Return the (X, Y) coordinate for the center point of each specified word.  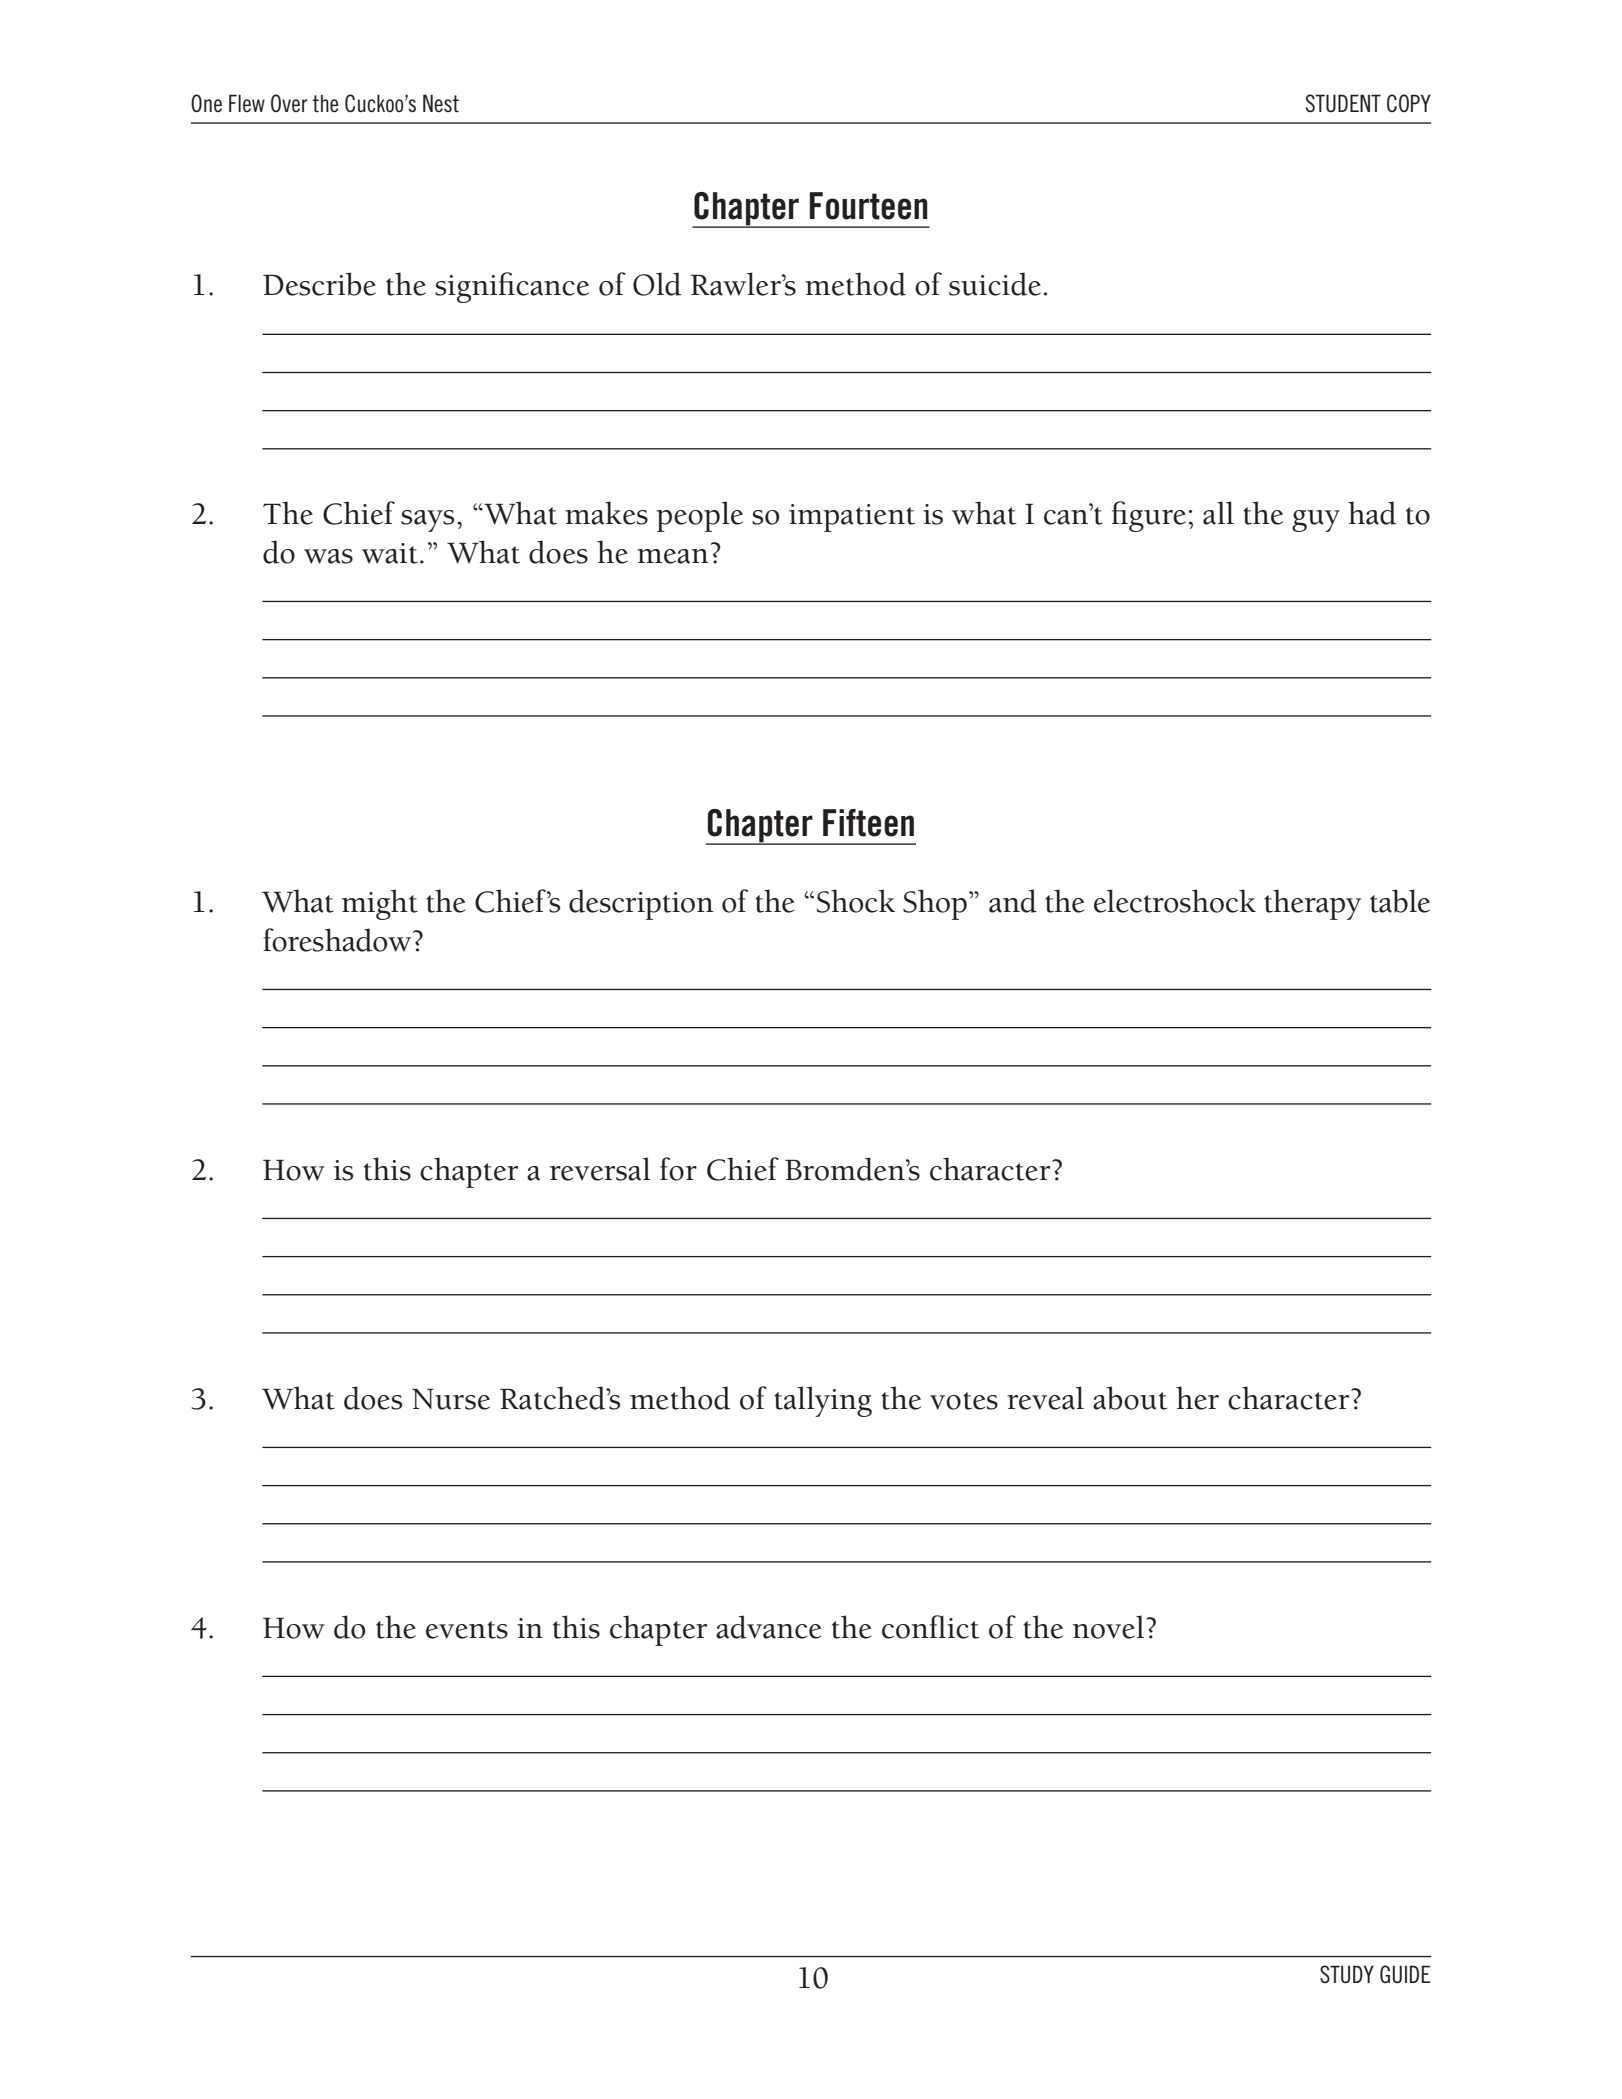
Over (289, 103)
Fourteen (868, 206)
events (467, 1630)
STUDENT (1343, 103)
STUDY (1347, 1974)
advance (768, 1627)
